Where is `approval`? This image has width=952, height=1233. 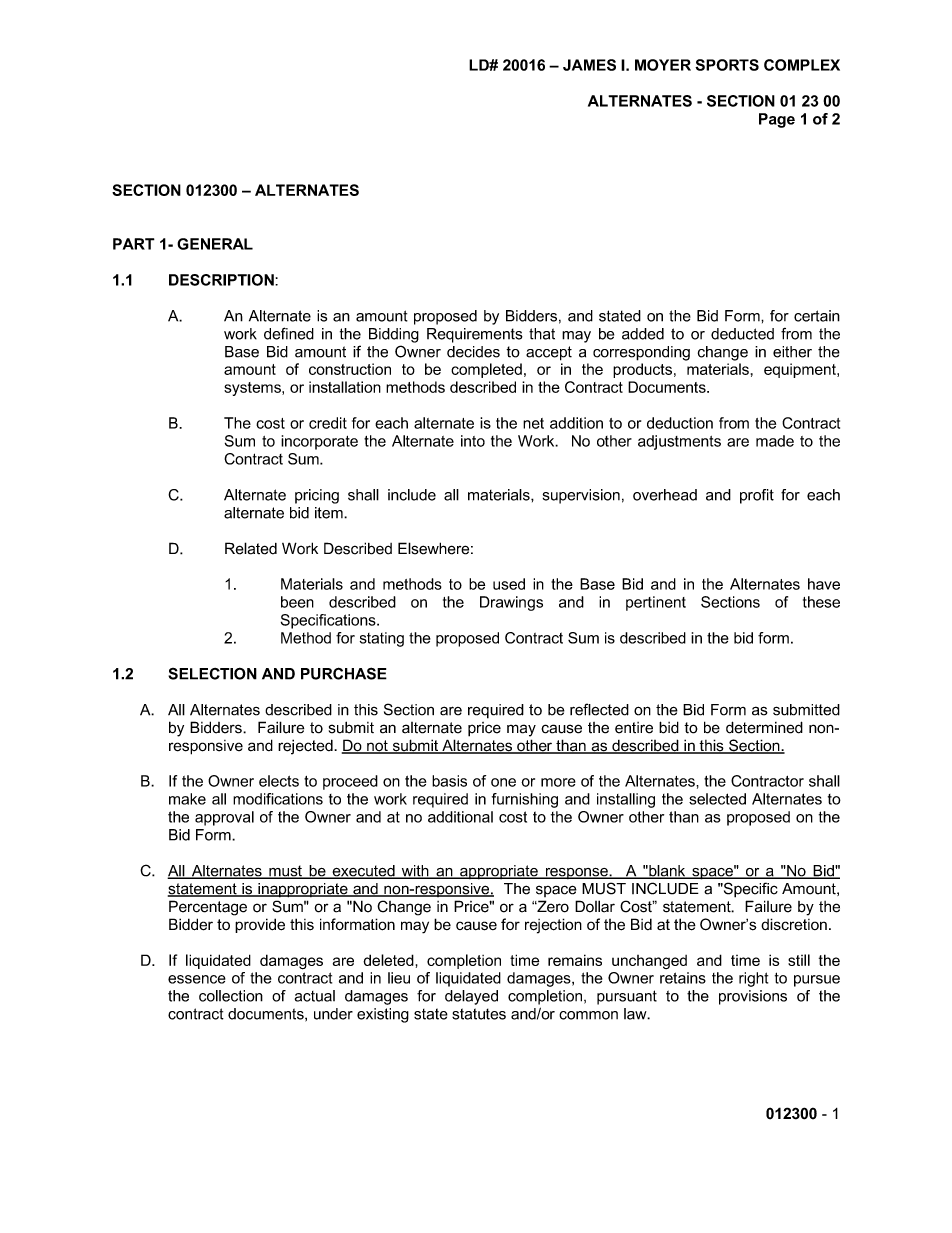
approval is located at coordinates (224, 818).
